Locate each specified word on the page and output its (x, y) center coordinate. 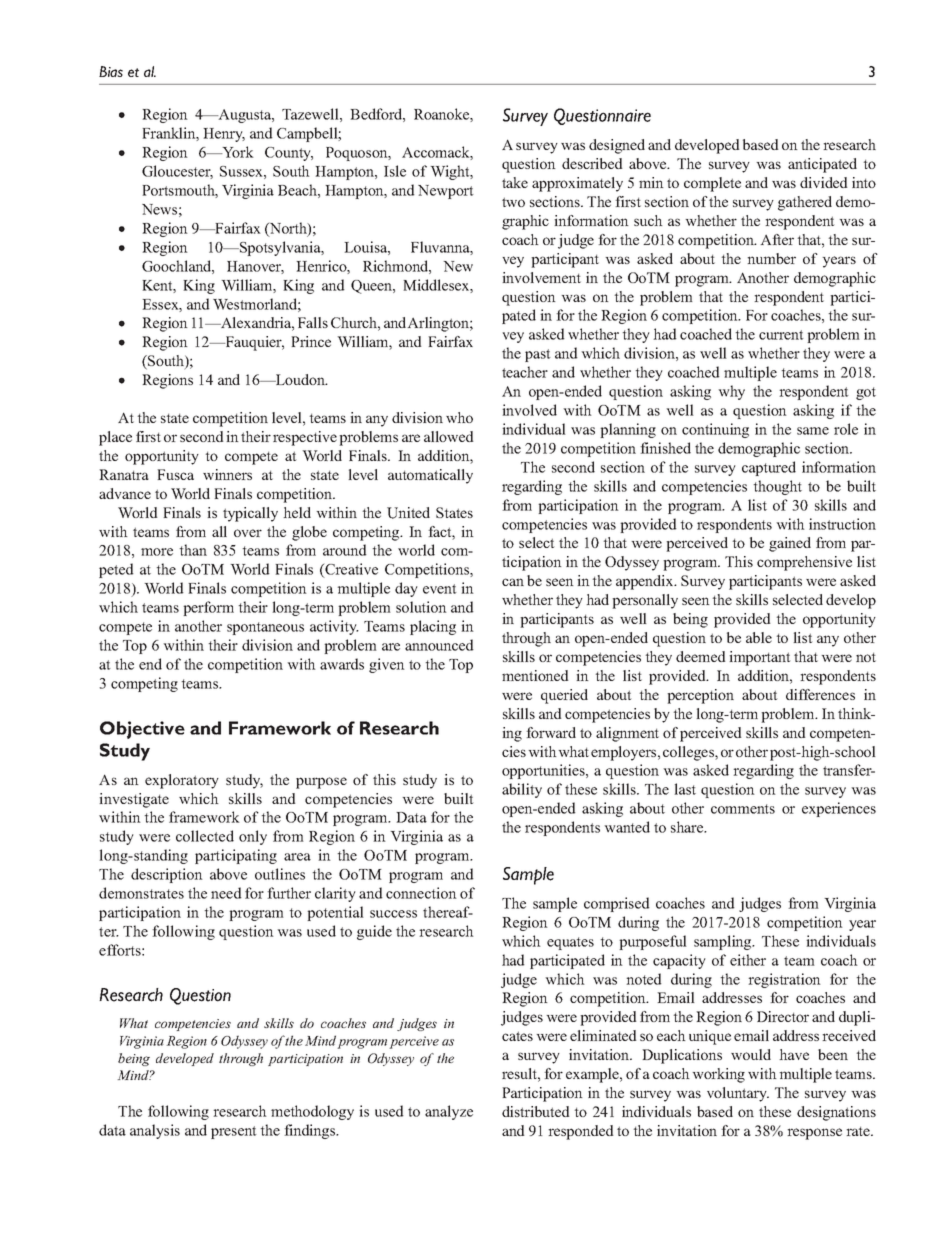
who (459, 417)
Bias (111, 71)
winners (227, 474)
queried (564, 696)
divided (824, 182)
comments (743, 809)
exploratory (182, 781)
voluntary (738, 1094)
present (234, 1132)
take (515, 182)
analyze (449, 1112)
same (813, 431)
